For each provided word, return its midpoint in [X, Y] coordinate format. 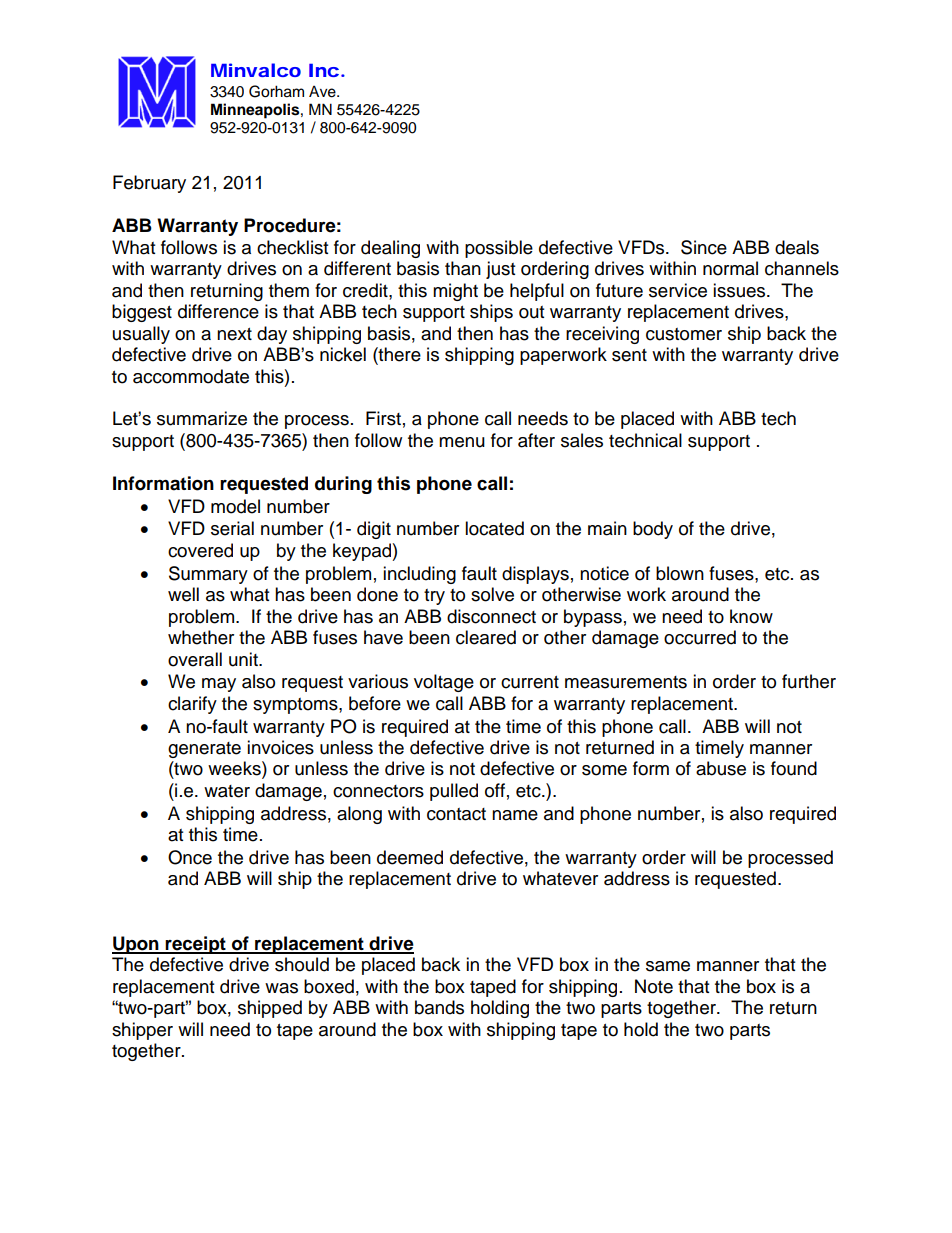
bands [439, 1007]
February [149, 184]
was [281, 988]
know [751, 616]
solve [492, 594]
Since [704, 247]
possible [499, 249]
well [183, 594]
